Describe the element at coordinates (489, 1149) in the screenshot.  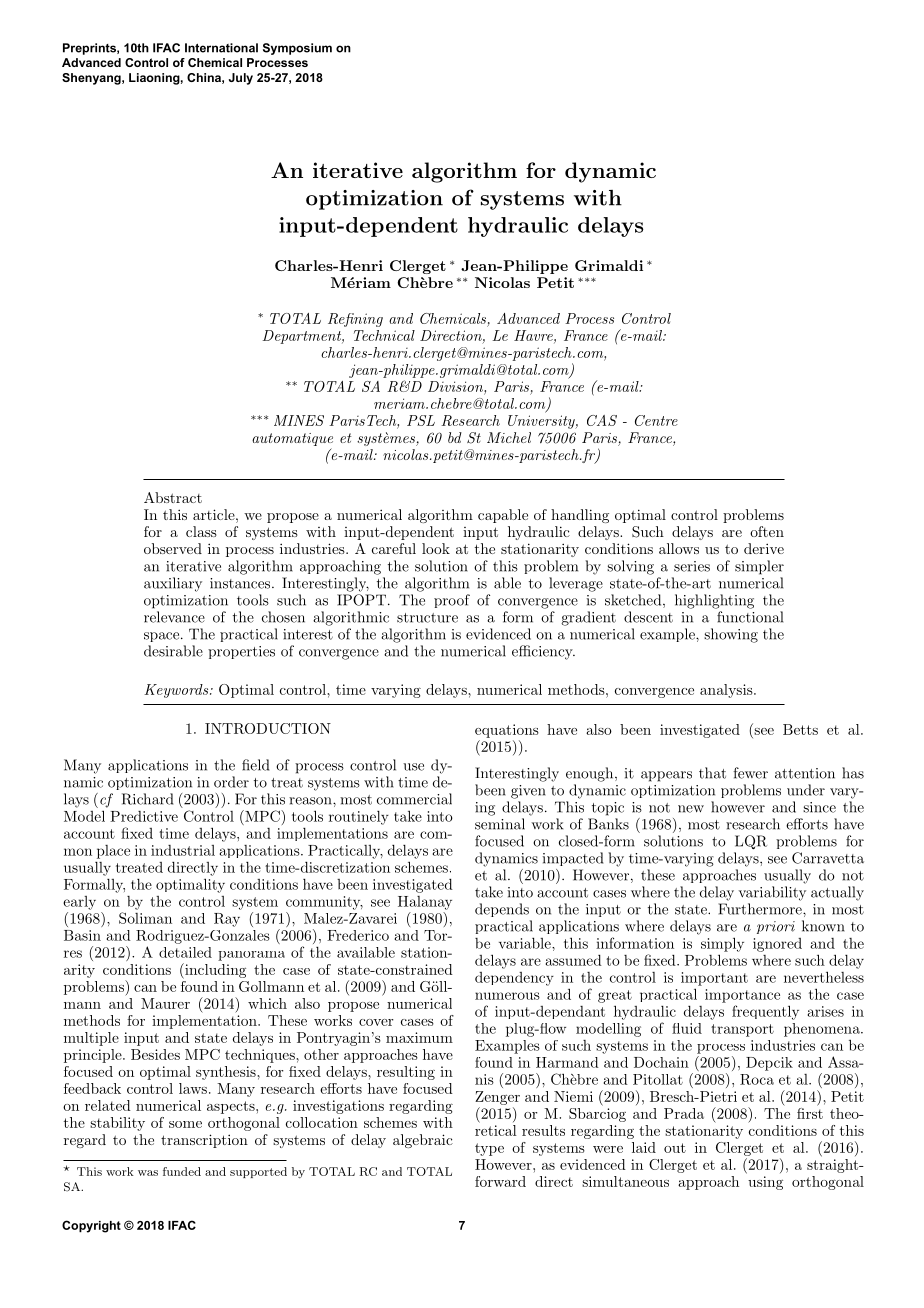
I see `type` at that location.
